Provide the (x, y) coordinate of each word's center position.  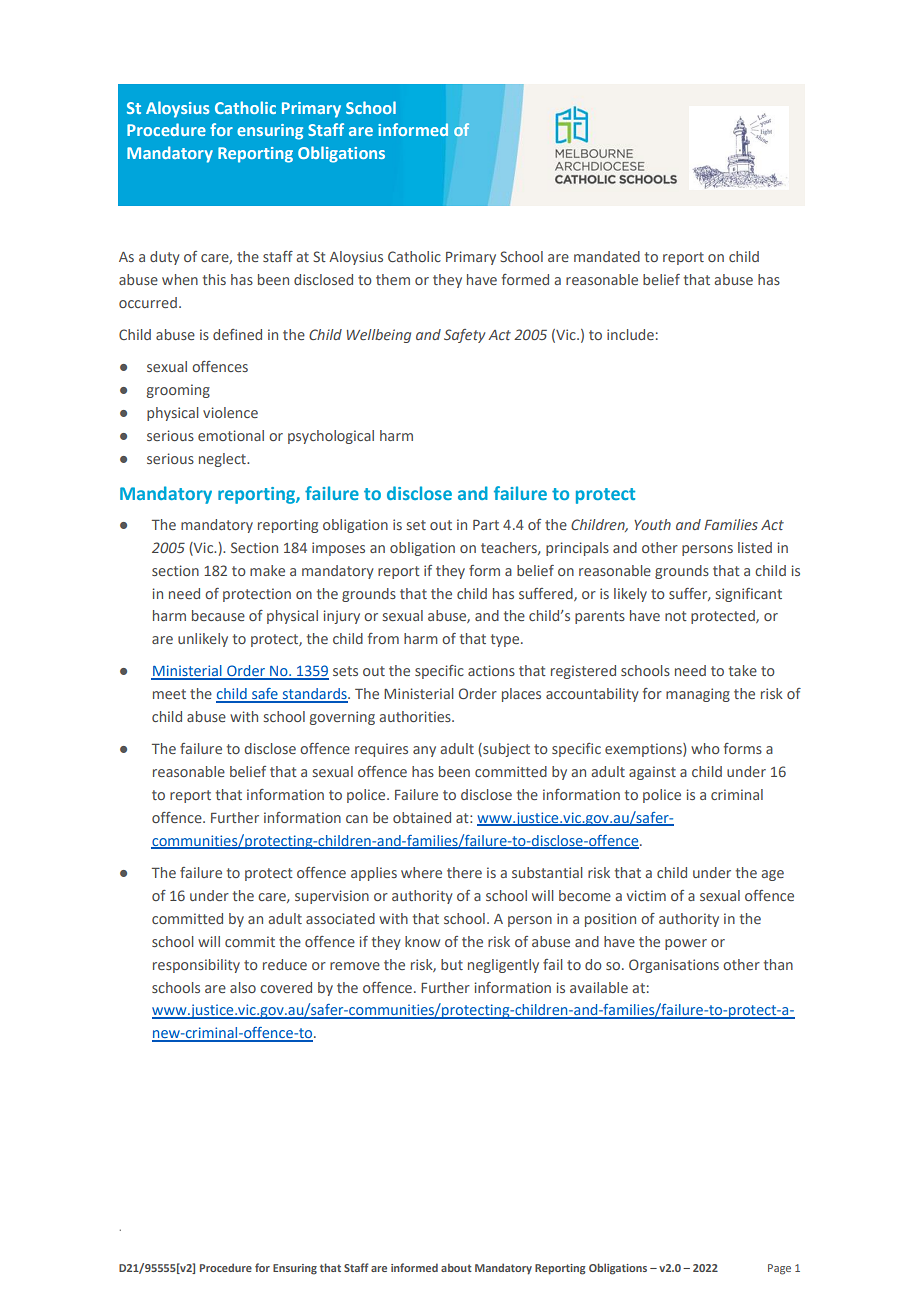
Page (779, 1269)
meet (169, 694)
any (424, 751)
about (456, 1267)
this (214, 279)
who (705, 748)
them (393, 279)
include (630, 334)
